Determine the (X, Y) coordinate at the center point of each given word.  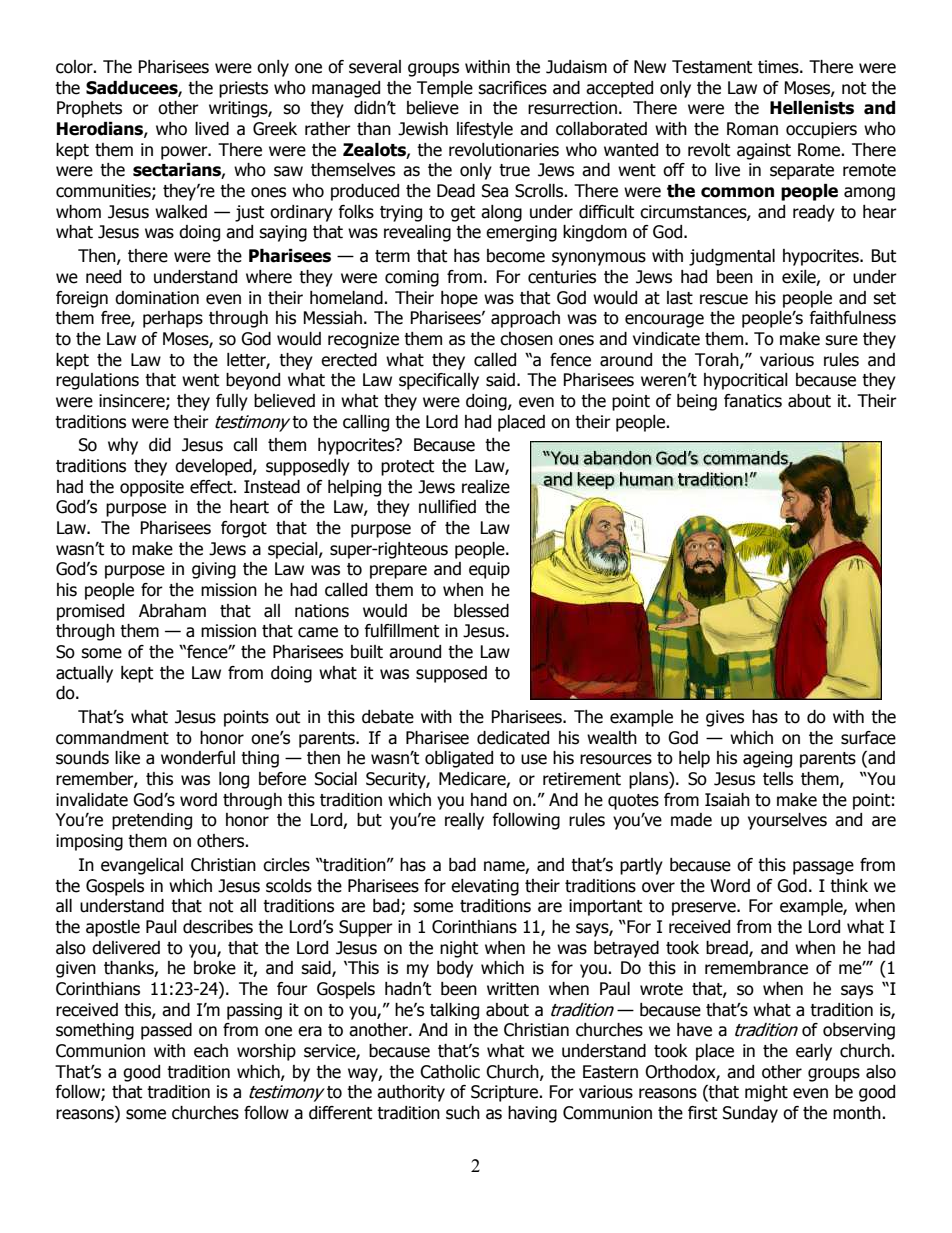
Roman (752, 129)
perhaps (173, 319)
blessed (481, 611)
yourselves (787, 821)
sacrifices (512, 88)
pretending (152, 821)
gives (725, 718)
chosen (526, 339)
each (211, 1051)
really (464, 821)
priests (243, 89)
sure (841, 340)
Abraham (172, 611)
